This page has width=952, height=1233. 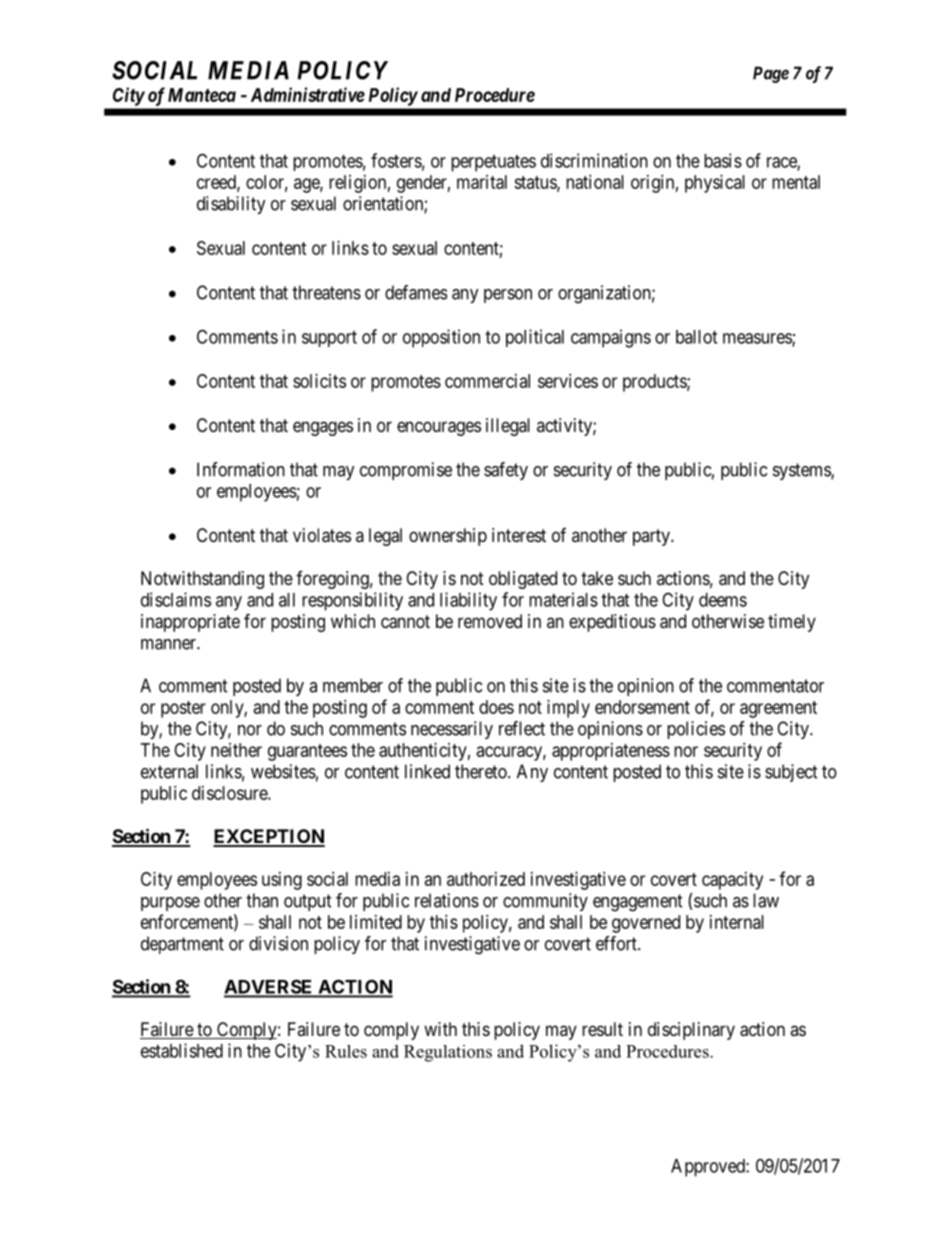 I want to click on established, so click(x=182, y=1050).
